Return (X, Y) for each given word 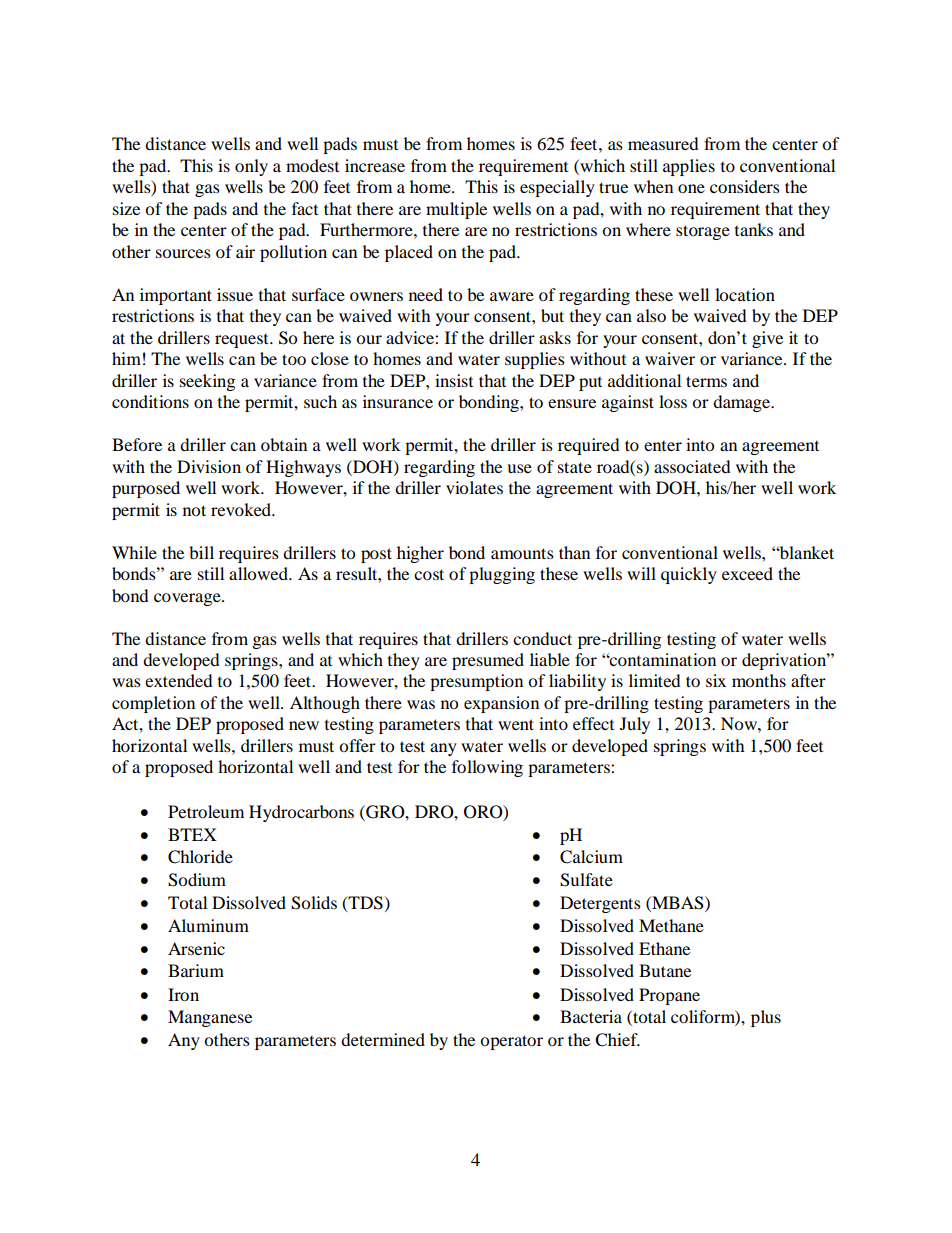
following (487, 768)
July (635, 725)
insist (454, 380)
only (251, 167)
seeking (207, 382)
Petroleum (206, 811)
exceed (747, 573)
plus (766, 1018)
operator (511, 1042)
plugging (502, 575)
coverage (188, 599)
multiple (456, 210)
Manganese (210, 1018)
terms (706, 381)
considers (745, 186)
